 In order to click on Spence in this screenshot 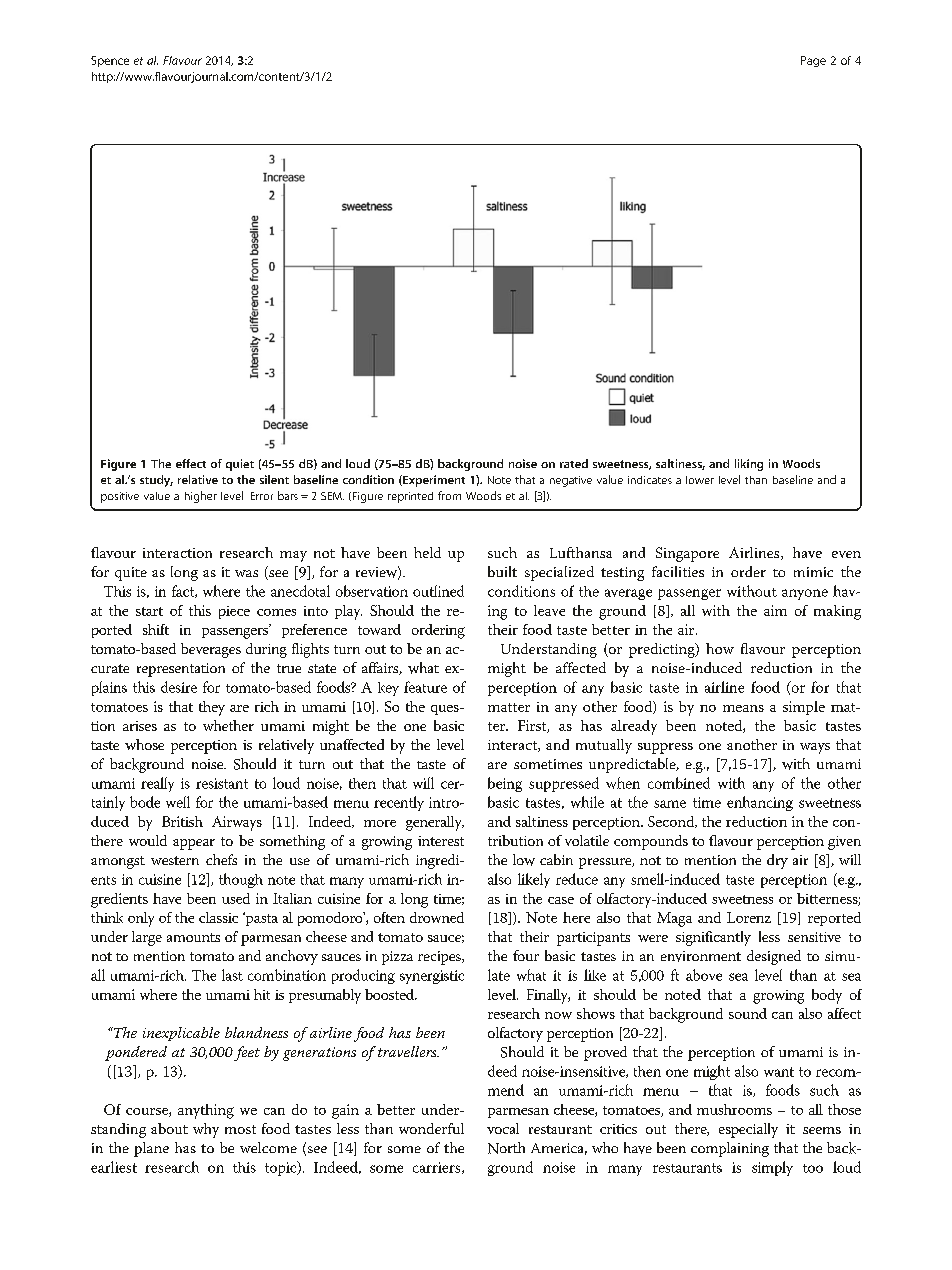, I will do `click(110, 61)`.
